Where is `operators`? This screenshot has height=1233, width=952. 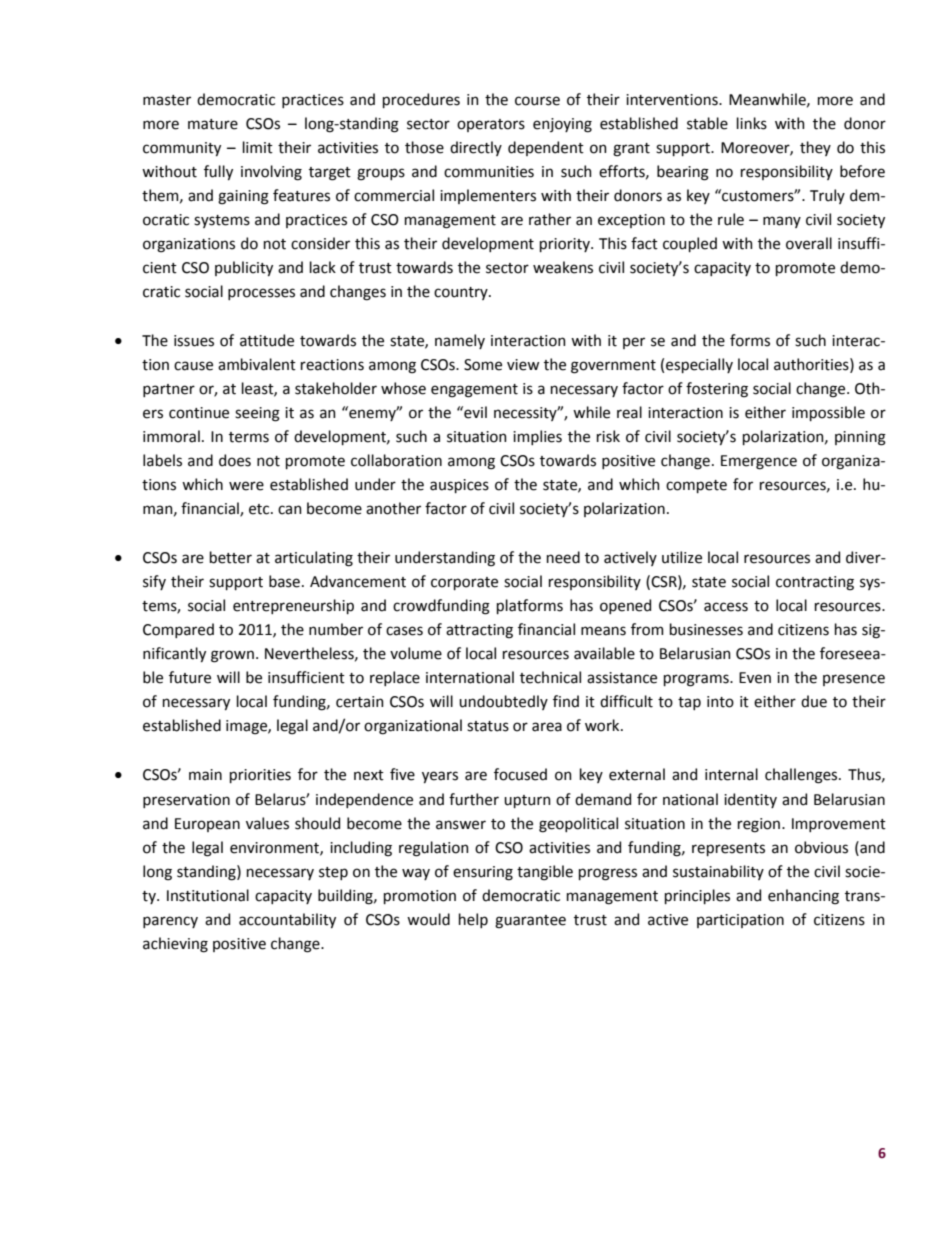
operators is located at coordinates (491, 125).
